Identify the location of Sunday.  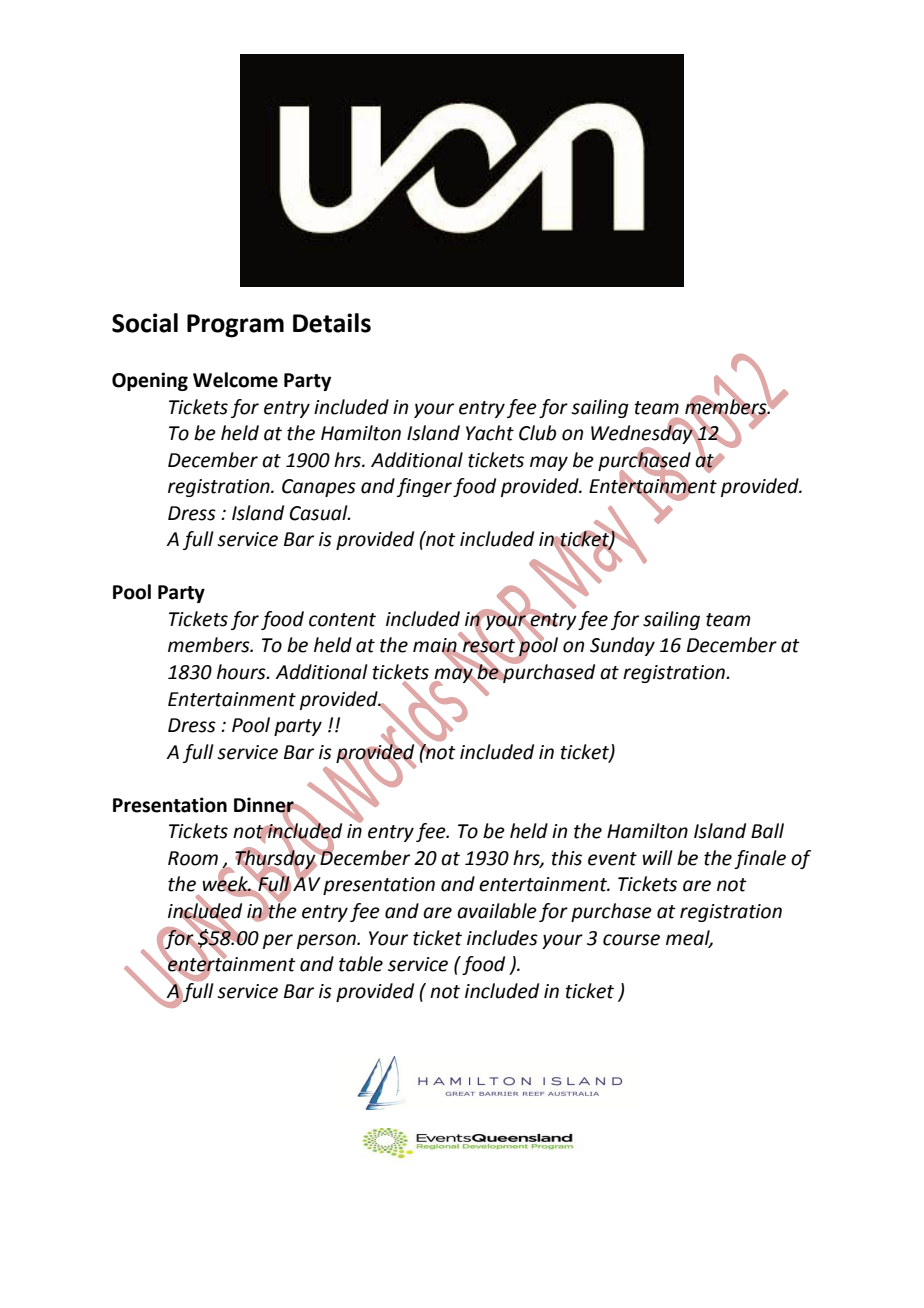
(622, 646).
